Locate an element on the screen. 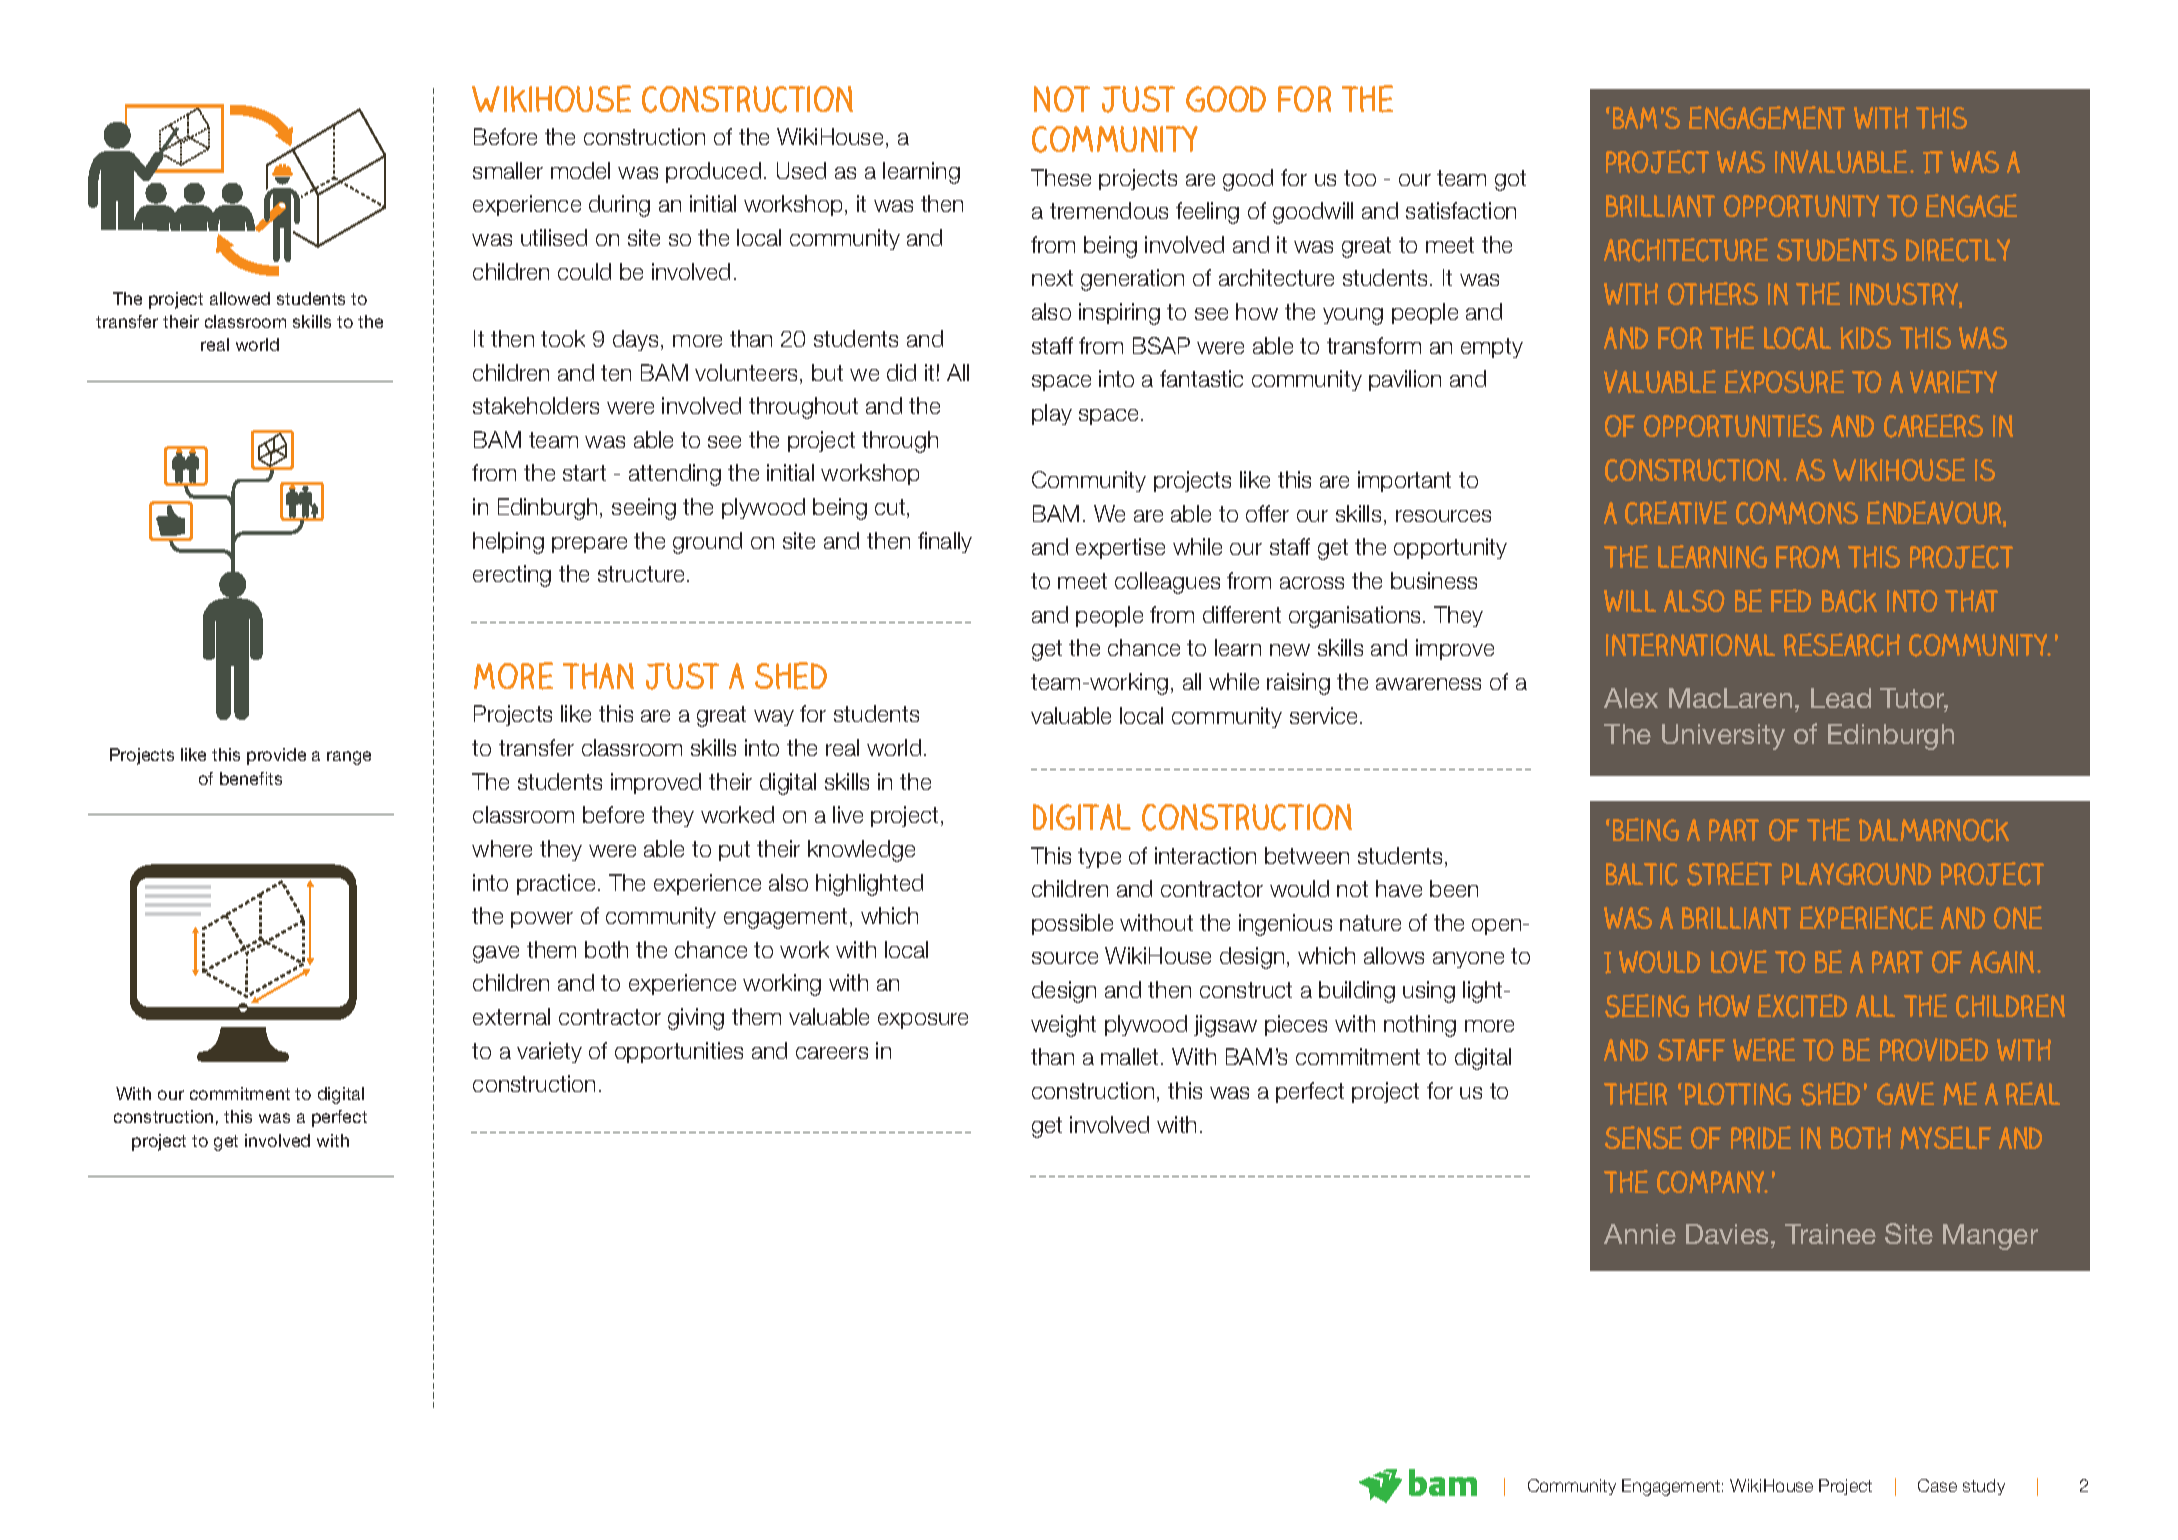 The width and height of the screenshot is (2178, 1540). smaller is located at coordinates (508, 170).
